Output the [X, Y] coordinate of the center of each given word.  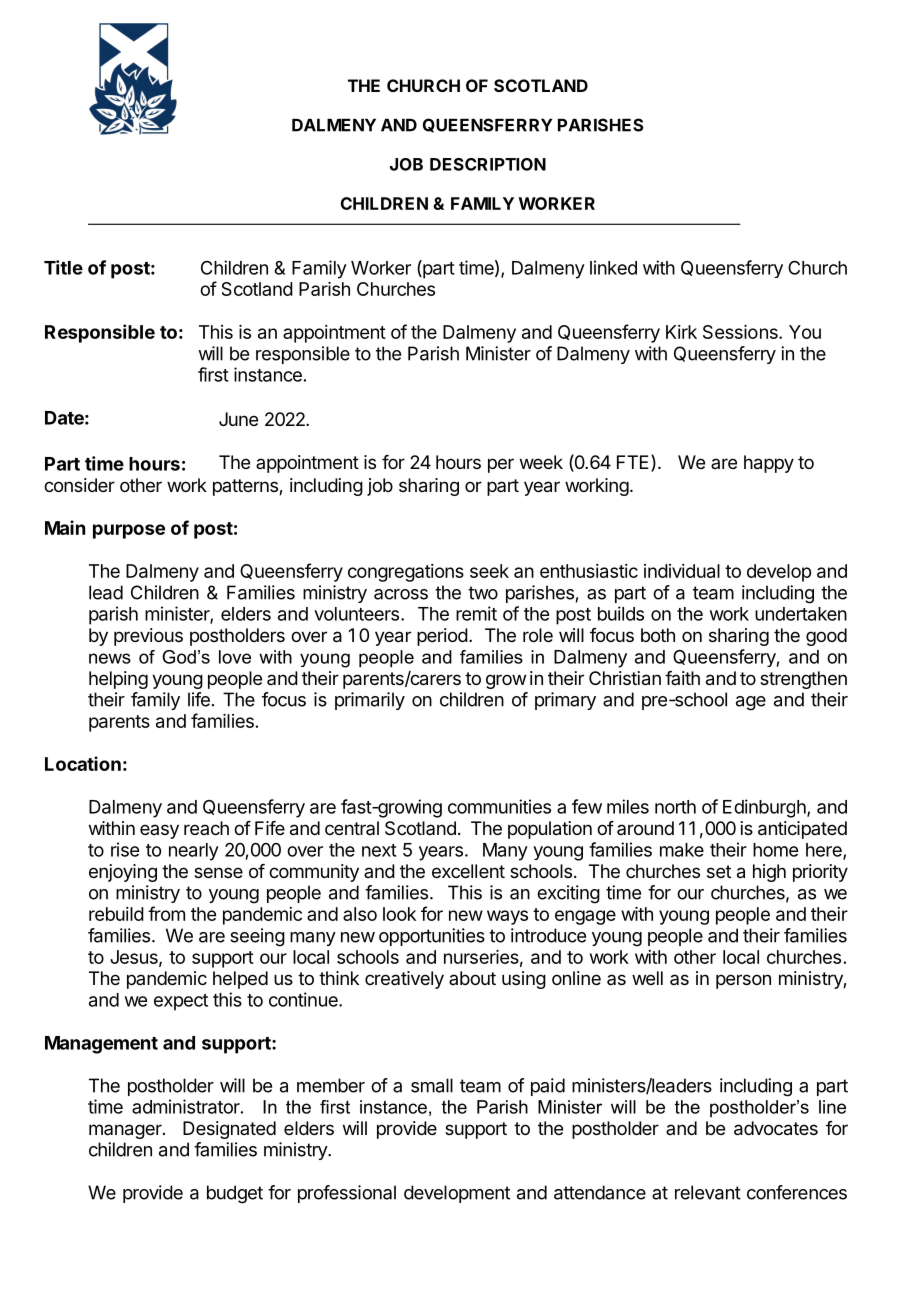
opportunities [432, 937]
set [719, 871]
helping [118, 680]
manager [126, 1131]
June [238, 419]
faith [682, 678]
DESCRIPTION [488, 164]
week [541, 462]
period [442, 637]
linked [613, 267]
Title [63, 267]
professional [347, 1194]
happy [769, 464]
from [166, 913]
